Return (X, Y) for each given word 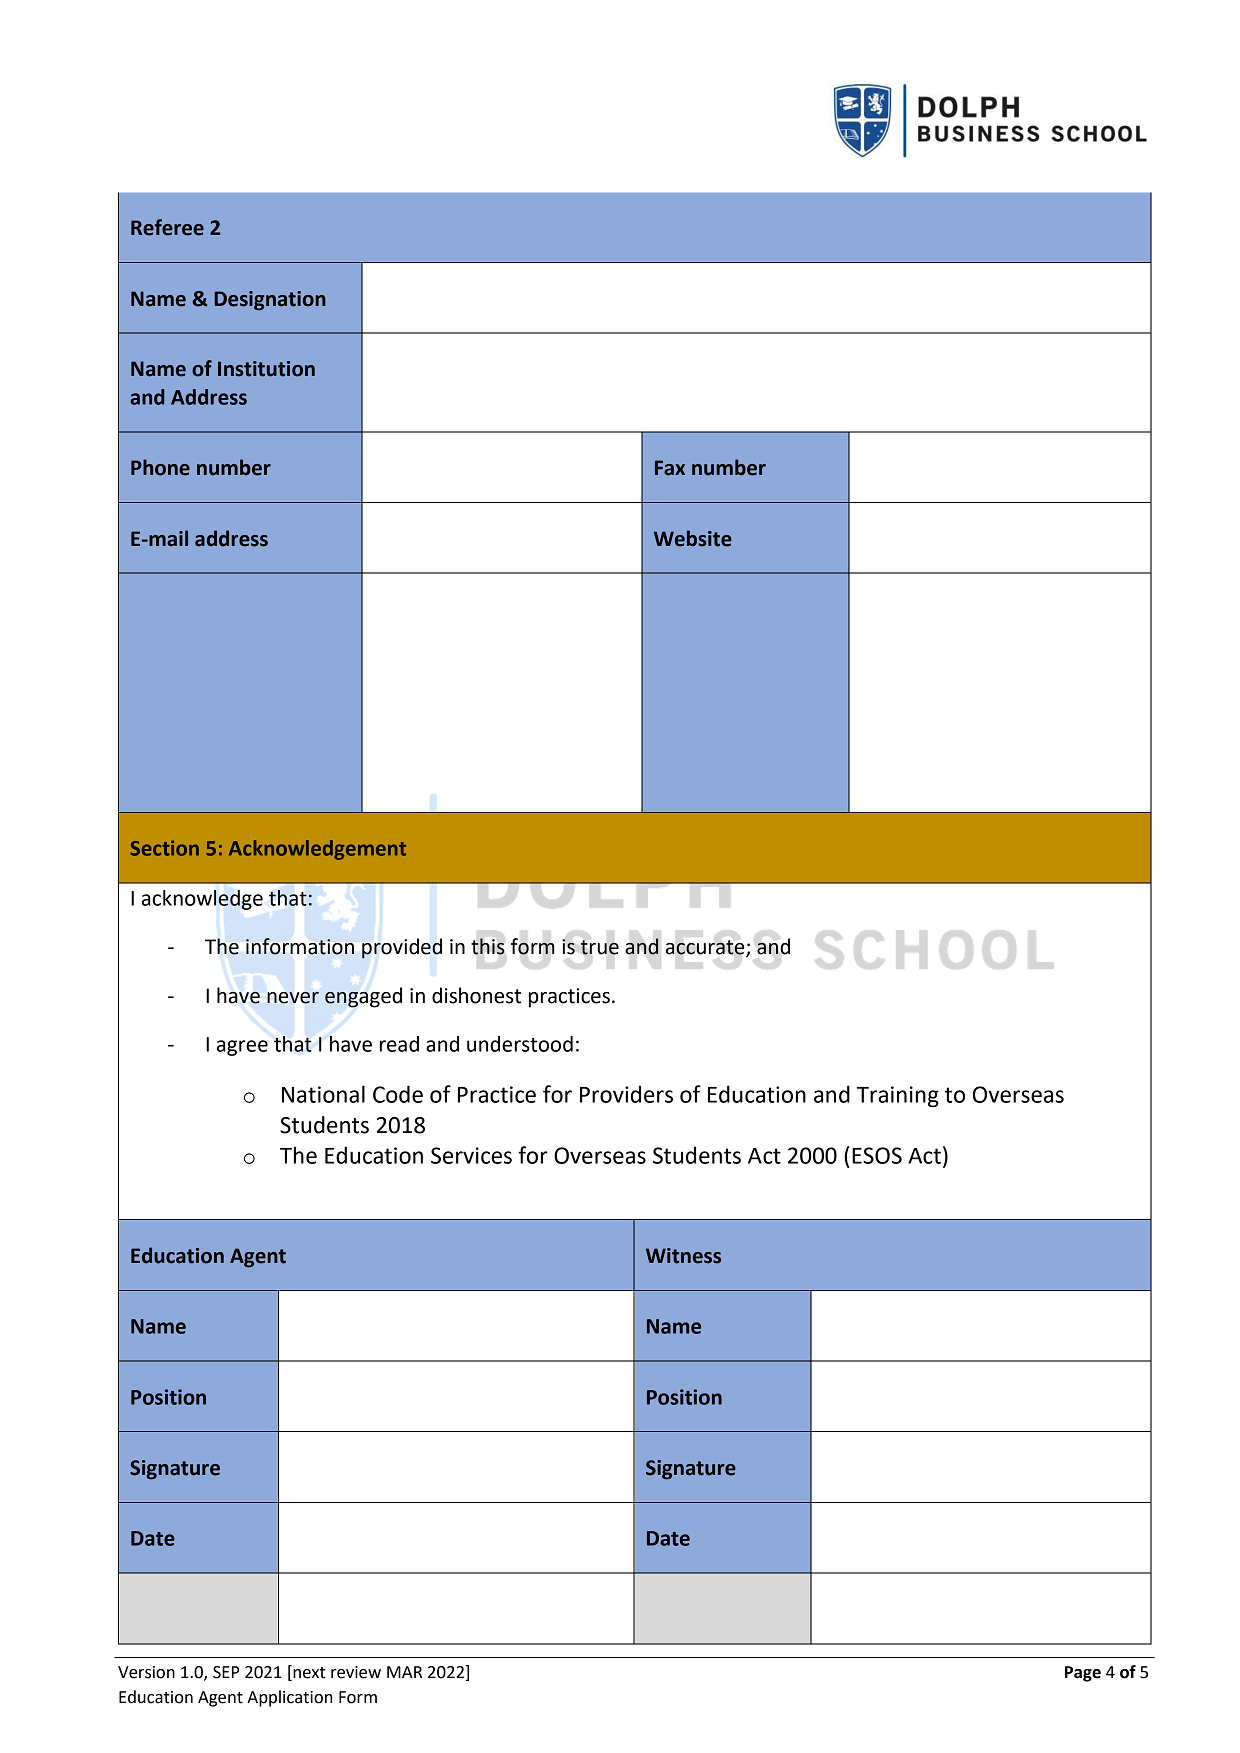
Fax (670, 468)
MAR (404, 1672)
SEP (226, 1672)
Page (1083, 1674)
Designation (270, 301)
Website (693, 538)
